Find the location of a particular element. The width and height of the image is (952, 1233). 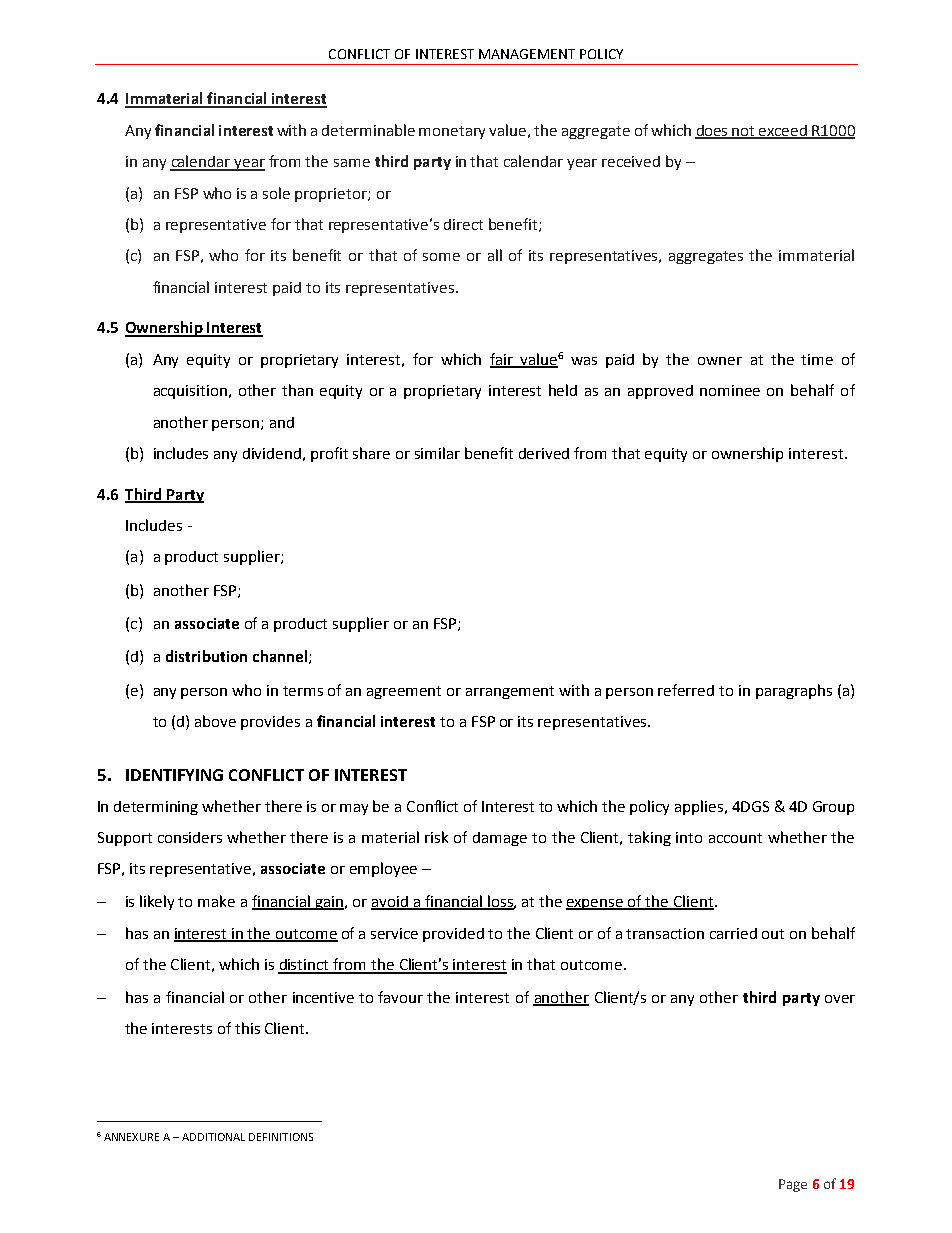

DEFINITIONS is located at coordinates (281, 1137).
